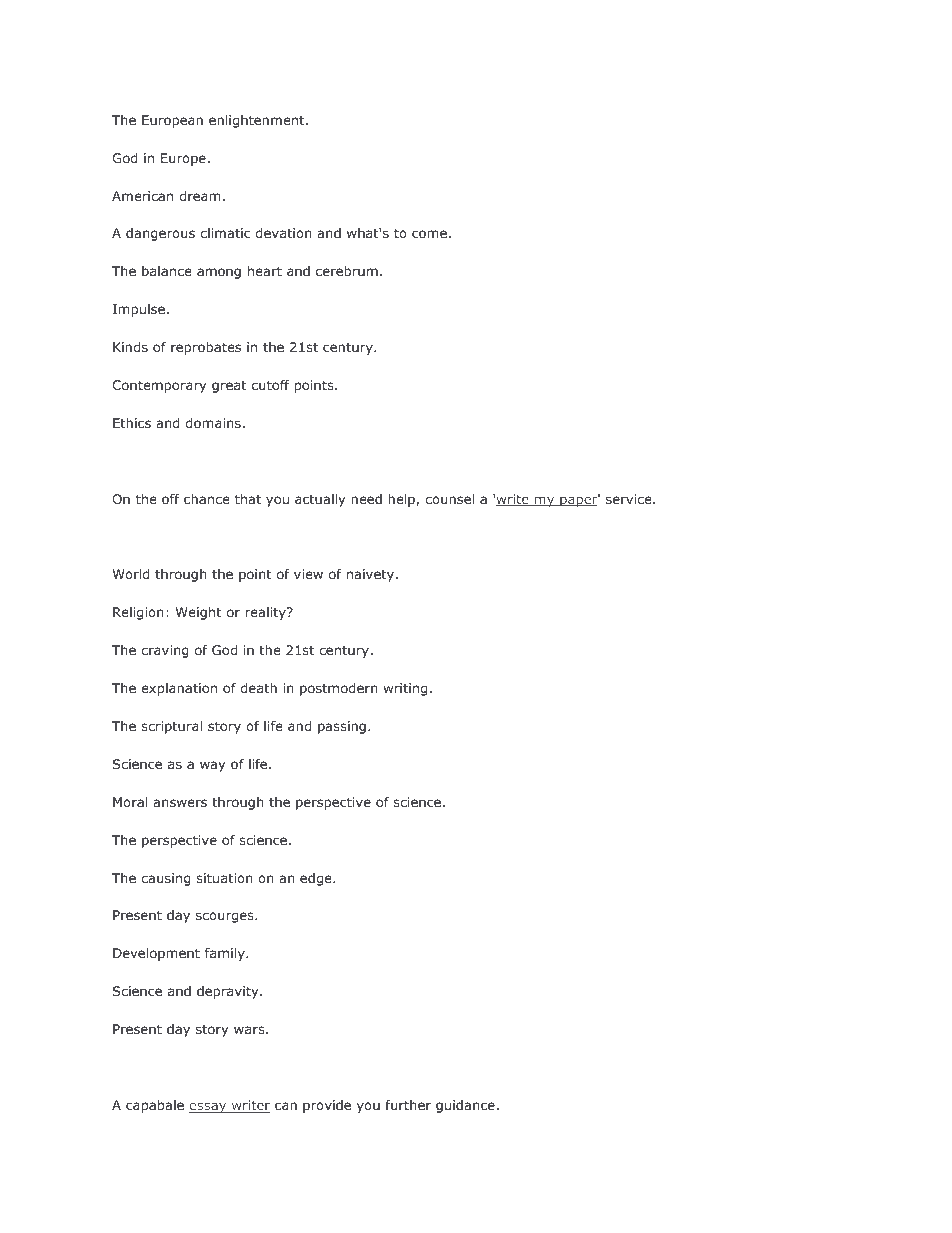  I want to click on service, so click(630, 499).
